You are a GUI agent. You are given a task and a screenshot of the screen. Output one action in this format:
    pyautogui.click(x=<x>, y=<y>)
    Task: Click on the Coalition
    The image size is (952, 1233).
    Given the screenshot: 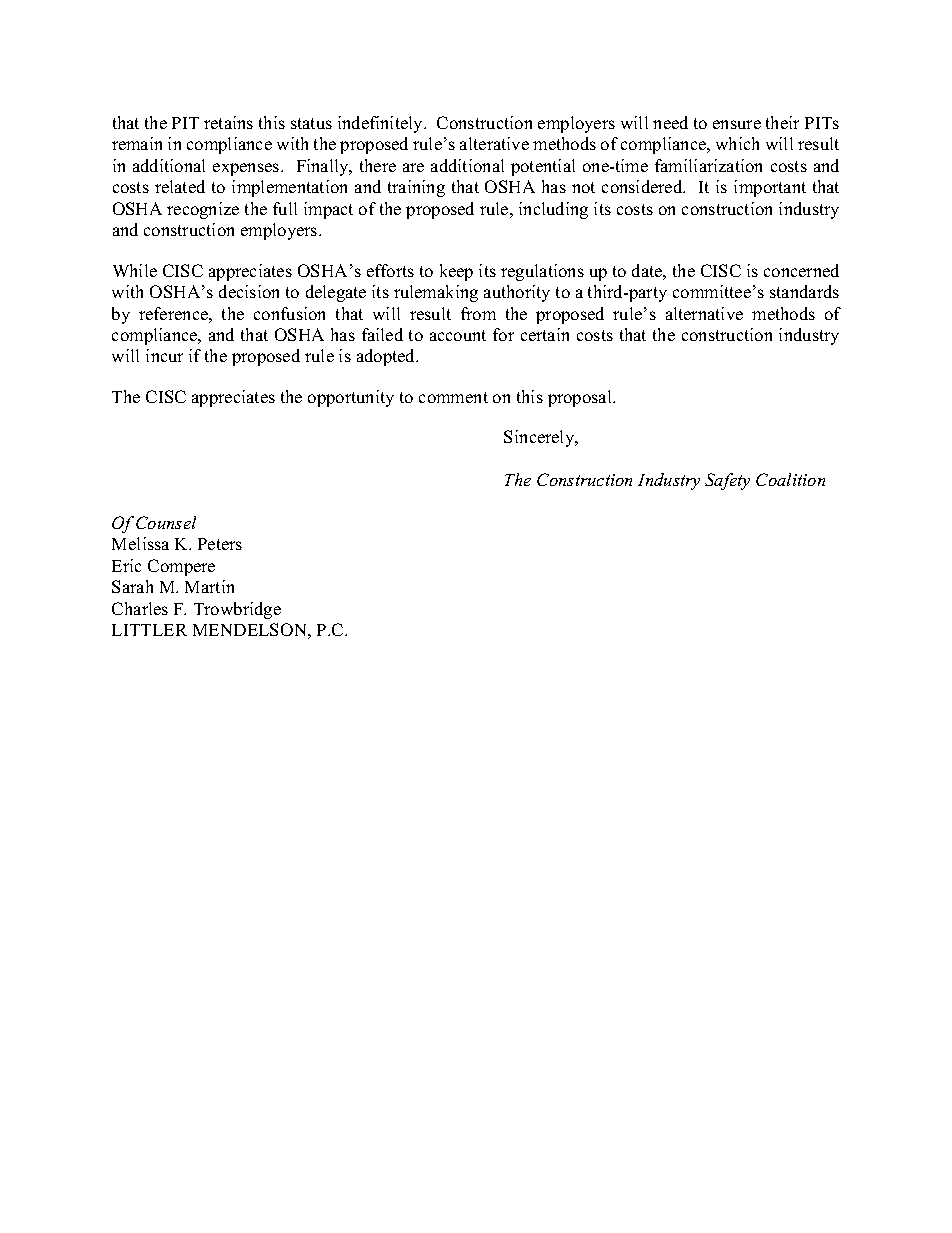 What is the action you would take?
    pyautogui.click(x=790, y=479)
